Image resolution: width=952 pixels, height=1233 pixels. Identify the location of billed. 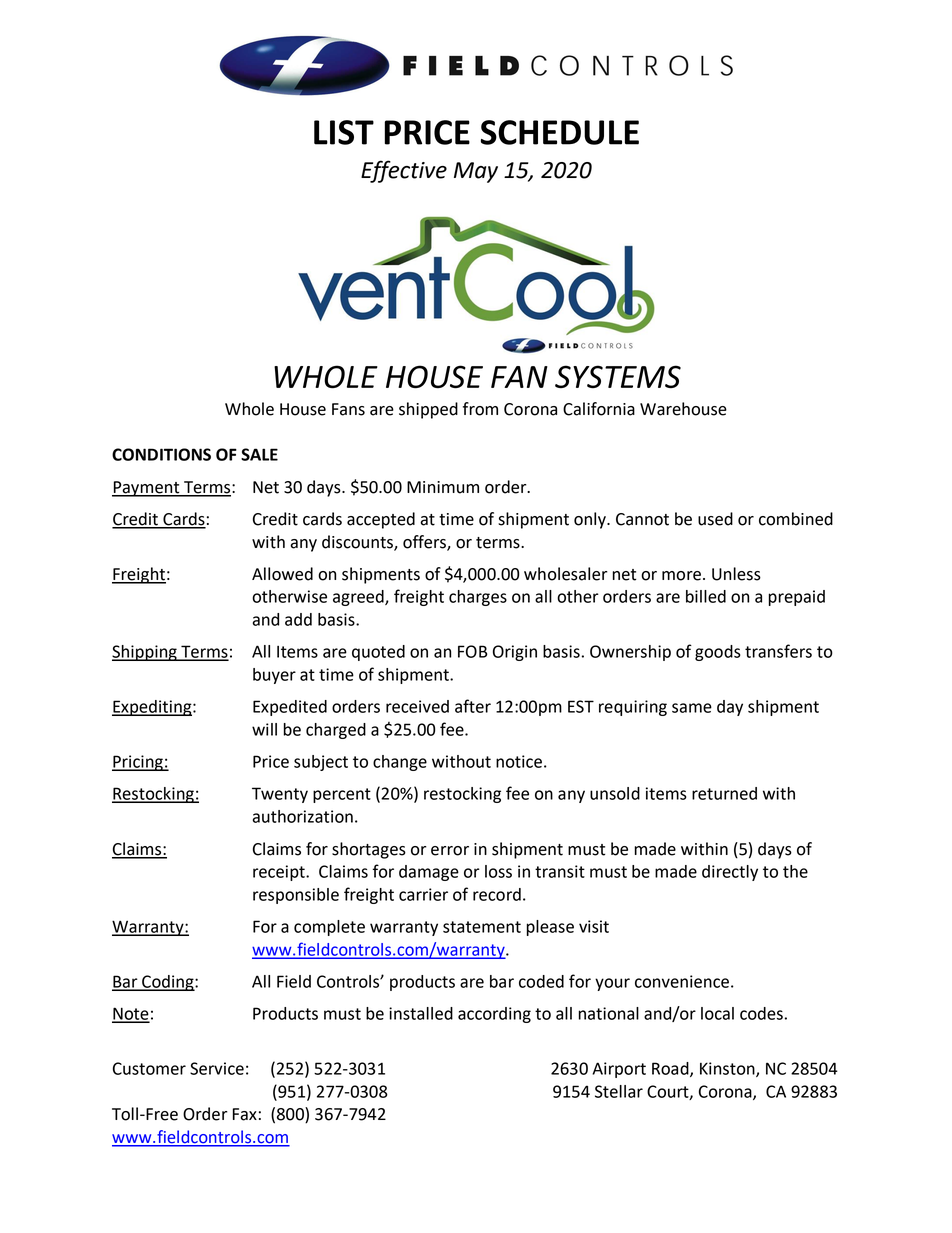
(706, 596).
